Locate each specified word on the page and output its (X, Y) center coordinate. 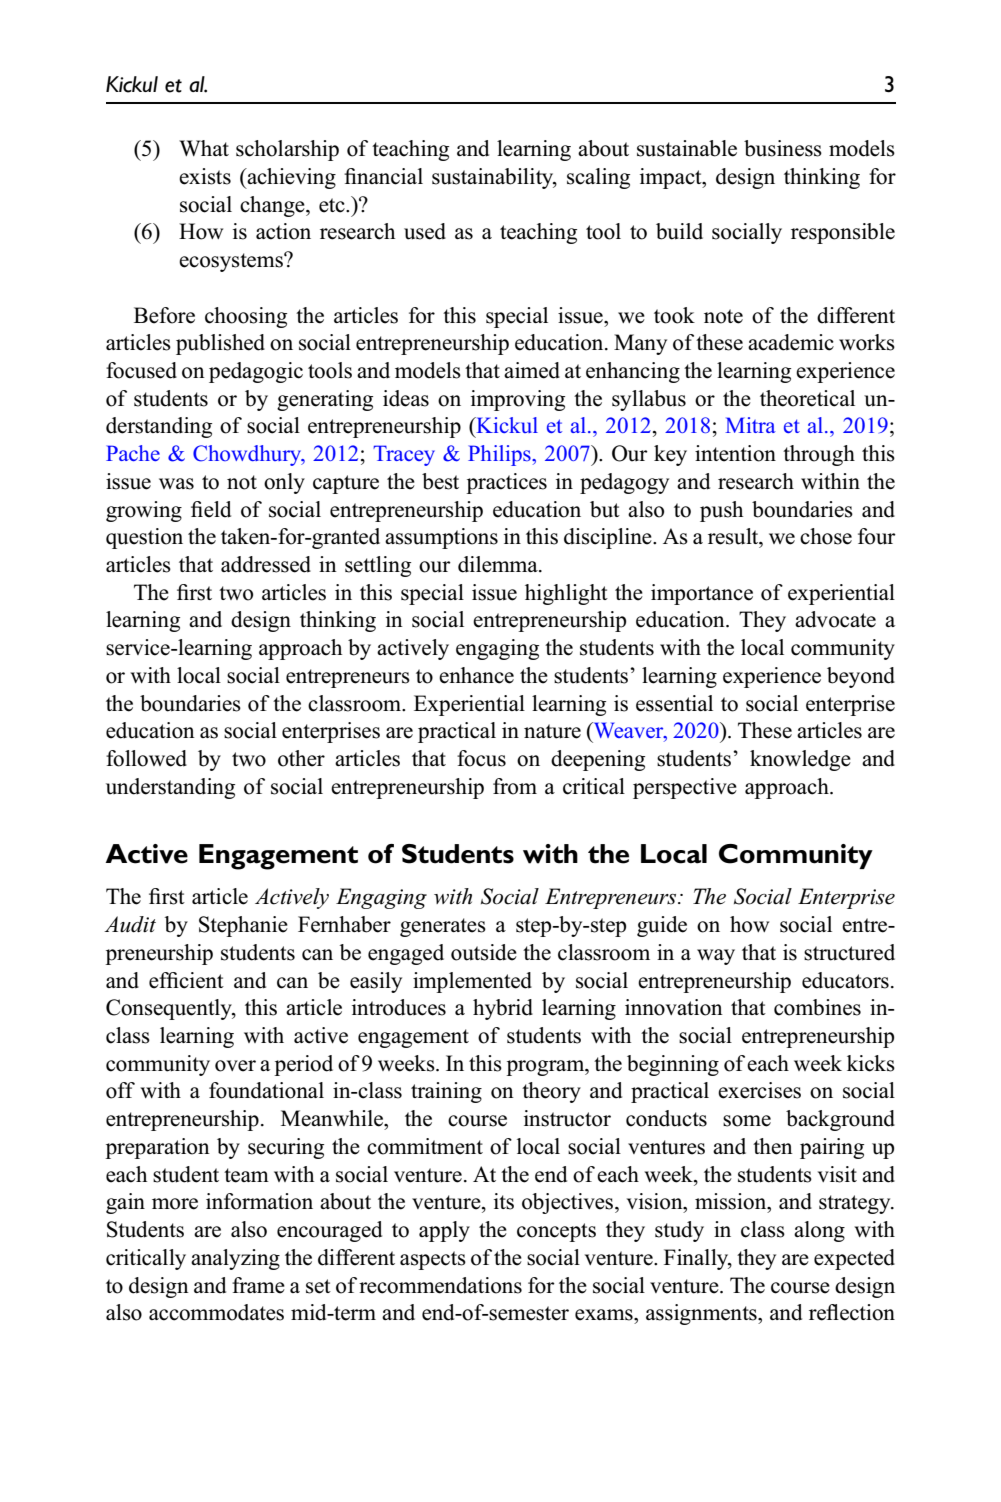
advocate (835, 619)
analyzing (235, 1259)
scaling (598, 178)
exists (205, 176)
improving (518, 400)
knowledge (800, 760)
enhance (476, 675)
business (783, 148)
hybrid (503, 1009)
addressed (266, 564)
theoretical (807, 398)
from (515, 786)
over (235, 1066)
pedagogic (256, 372)
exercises (759, 1090)
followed (146, 758)
